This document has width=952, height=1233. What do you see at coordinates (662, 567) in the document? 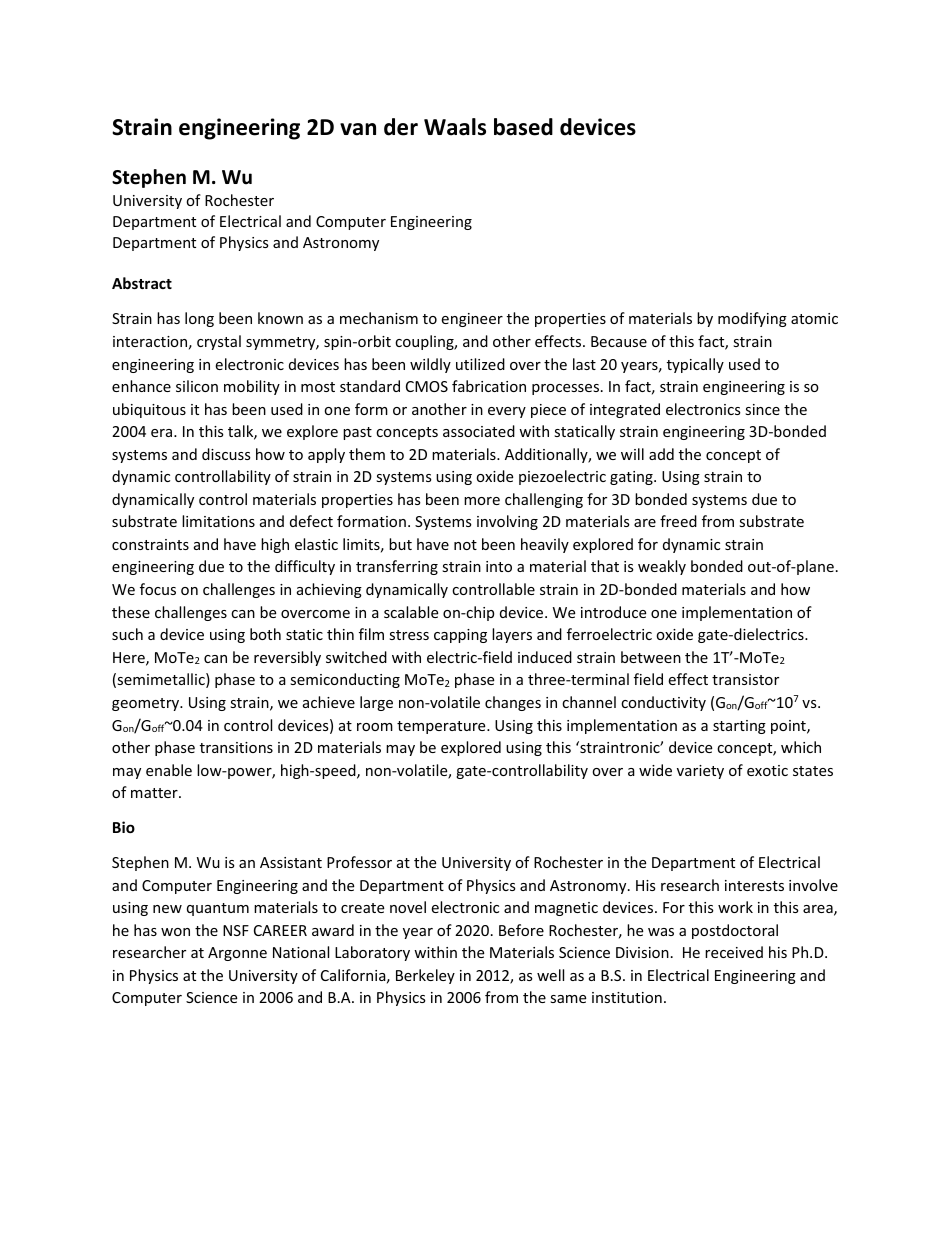
I see `weakly` at bounding box center [662, 567].
